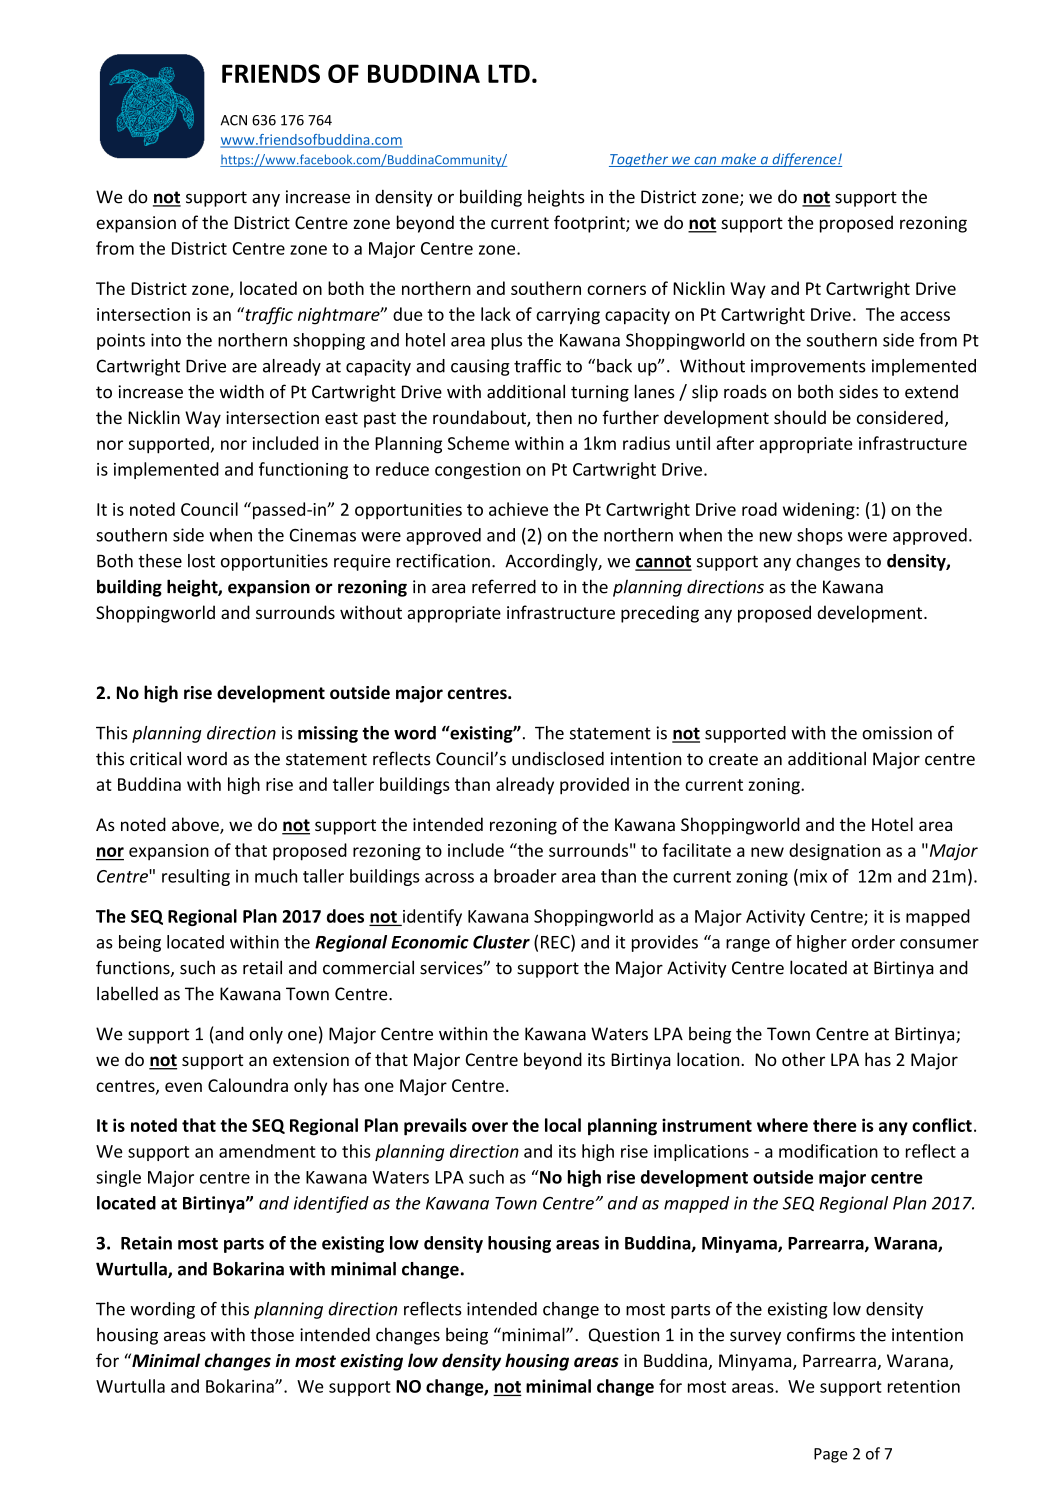 The width and height of the image is (1060, 1500). I want to click on Cluster, so click(501, 942).
